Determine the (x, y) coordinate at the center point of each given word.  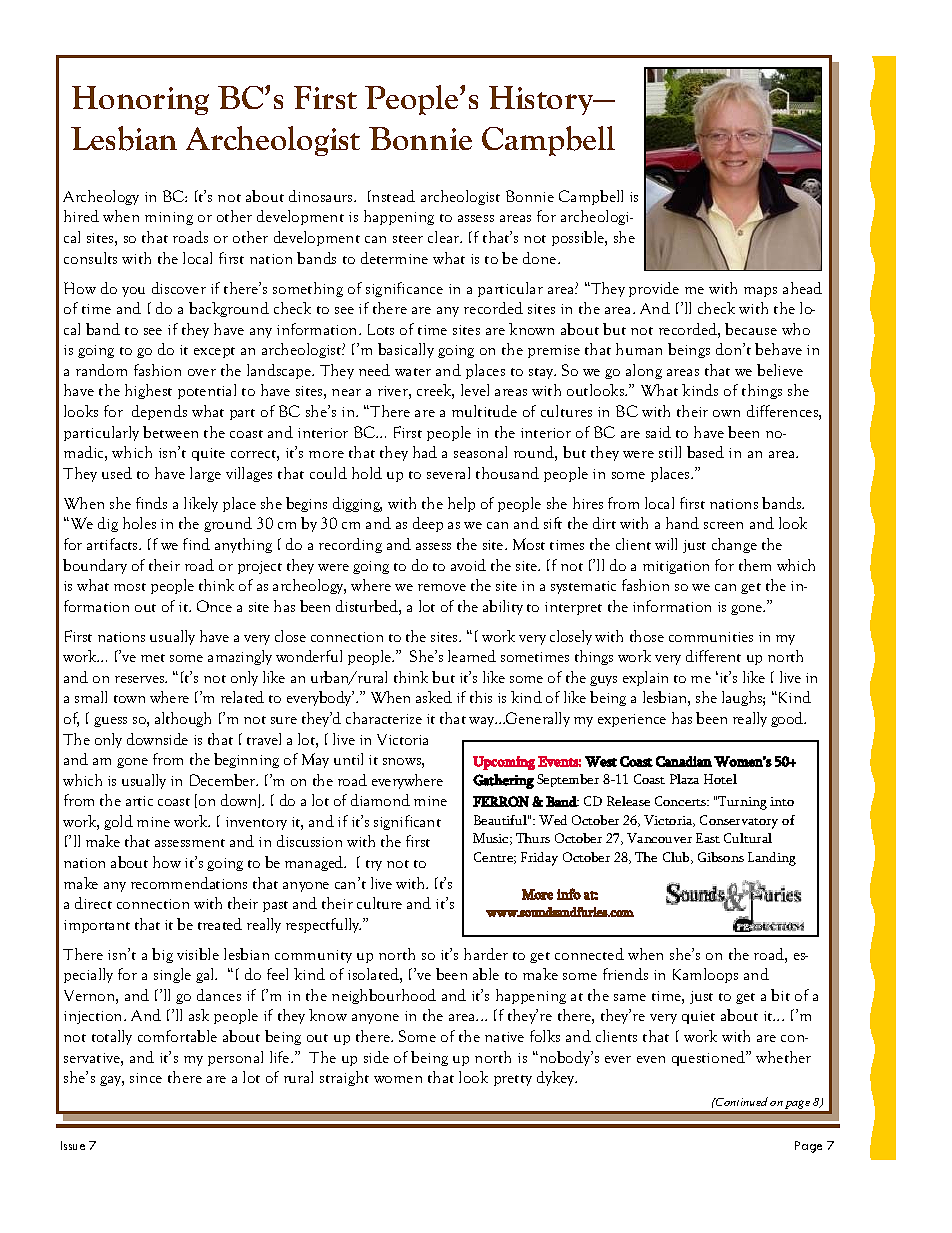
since (146, 1078)
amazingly (240, 657)
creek (435, 391)
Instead (391, 196)
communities (711, 637)
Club (677, 858)
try (374, 865)
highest (148, 391)
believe (780, 370)
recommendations (189, 883)
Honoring (140, 100)
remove (442, 587)
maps (760, 292)
